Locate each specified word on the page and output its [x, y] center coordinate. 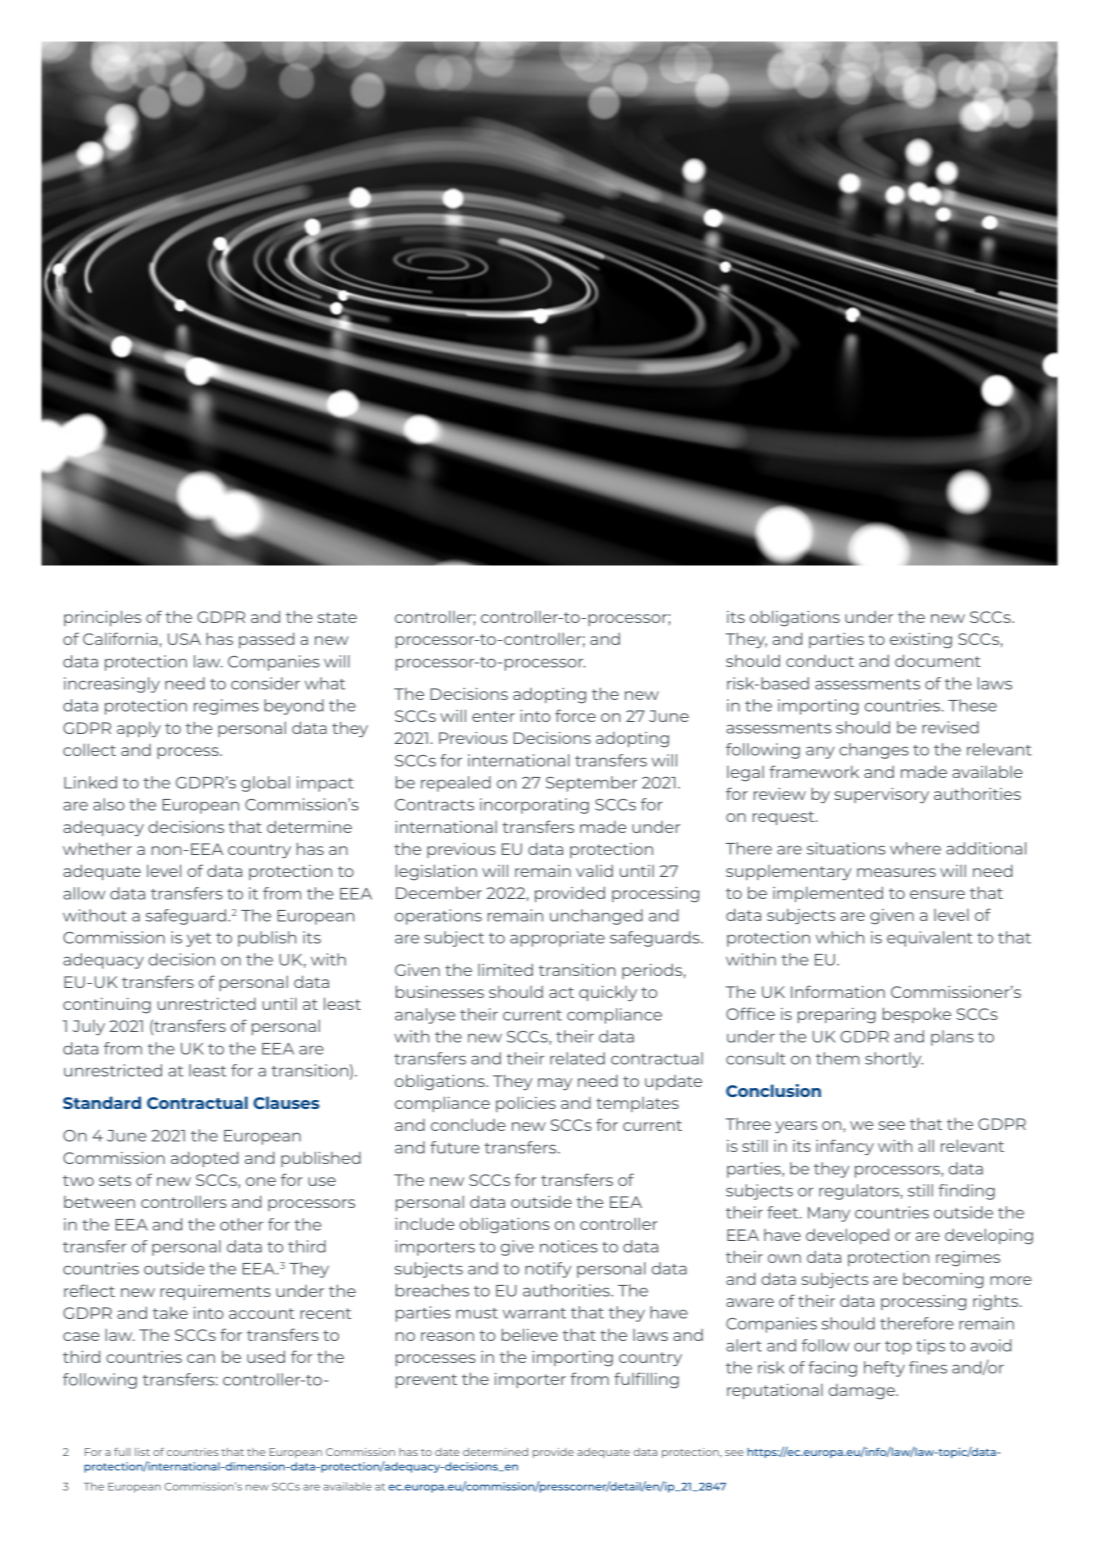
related [577, 1058]
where [915, 848]
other [241, 1224]
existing [921, 641]
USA [184, 639]
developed [847, 1236]
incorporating [534, 806]
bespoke [917, 1015]
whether [97, 848]
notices [569, 1246]
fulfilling [646, 1380]
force [575, 715]
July [89, 1027]
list [142, 1452]
